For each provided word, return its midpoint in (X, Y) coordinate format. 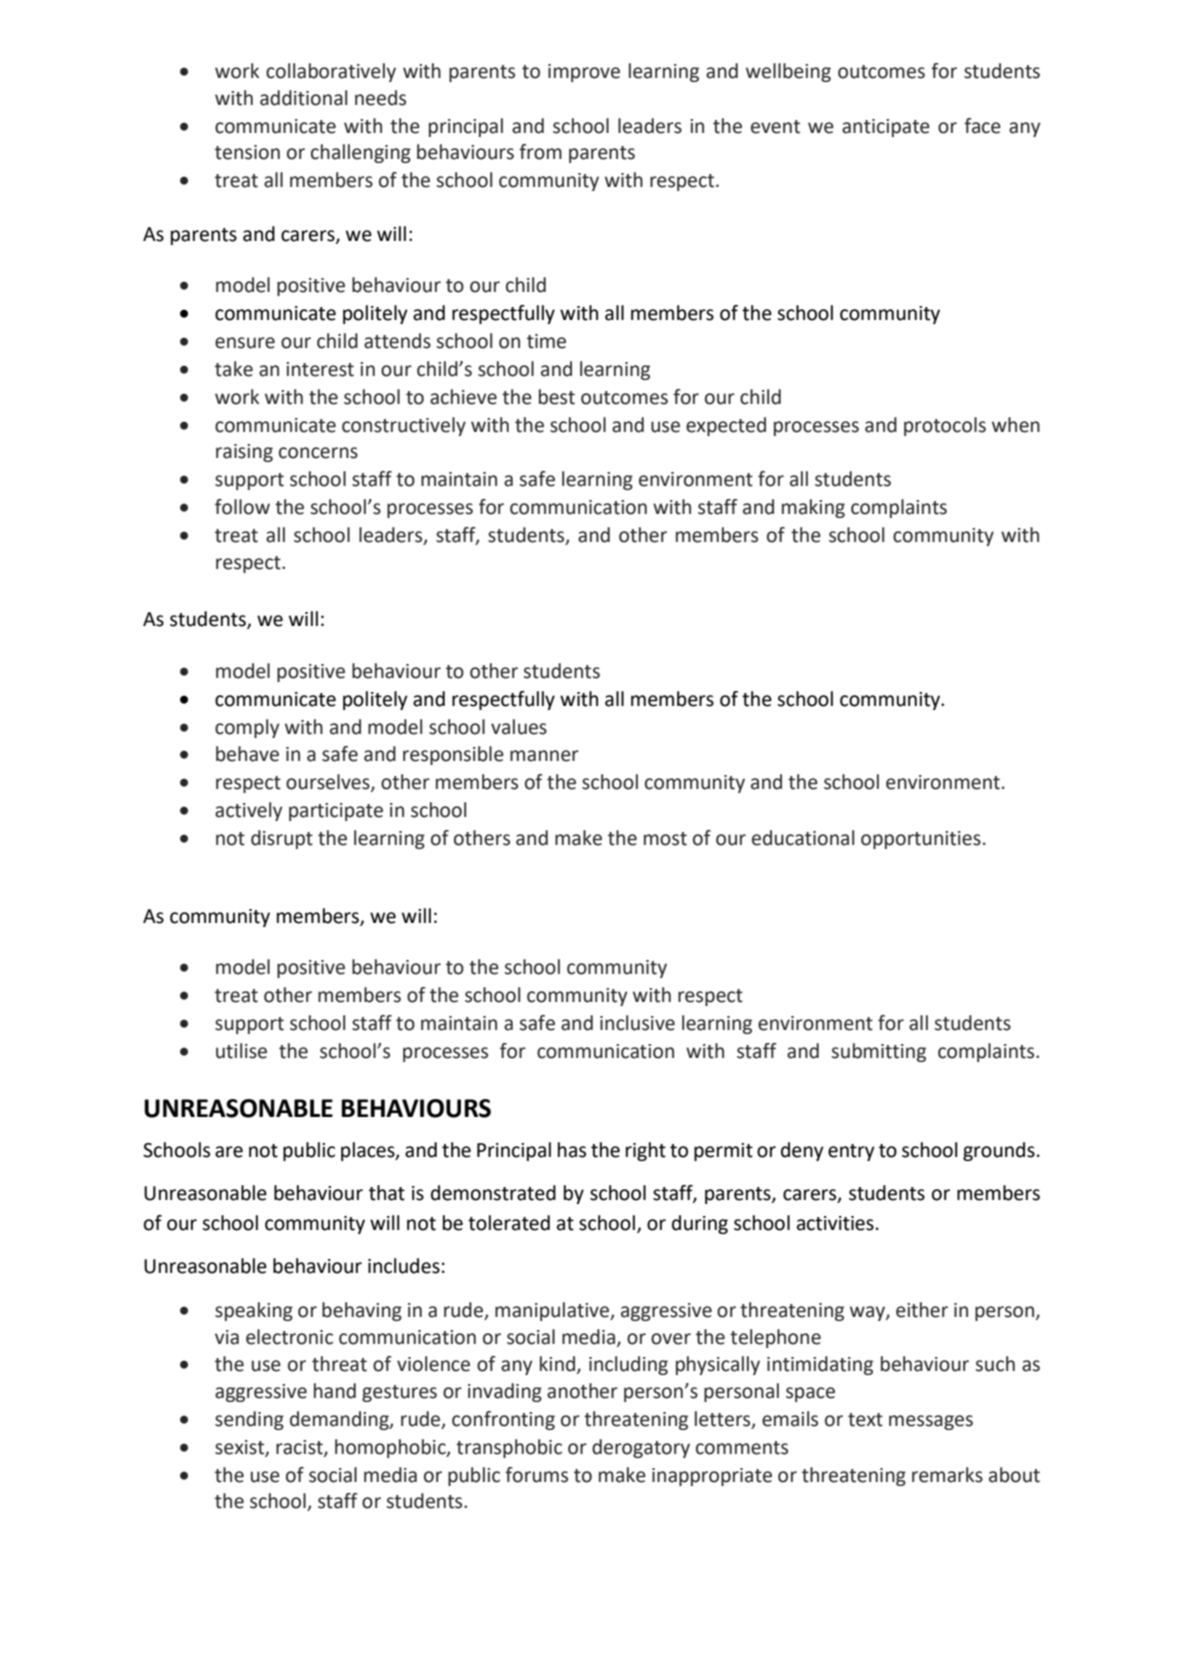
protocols (945, 426)
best (557, 397)
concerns (318, 453)
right (646, 1151)
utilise (241, 1051)
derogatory (641, 1448)
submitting (879, 1052)
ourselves (329, 783)
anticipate (886, 128)
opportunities (921, 840)
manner (544, 756)
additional (303, 98)
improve (584, 73)
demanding (340, 1420)
